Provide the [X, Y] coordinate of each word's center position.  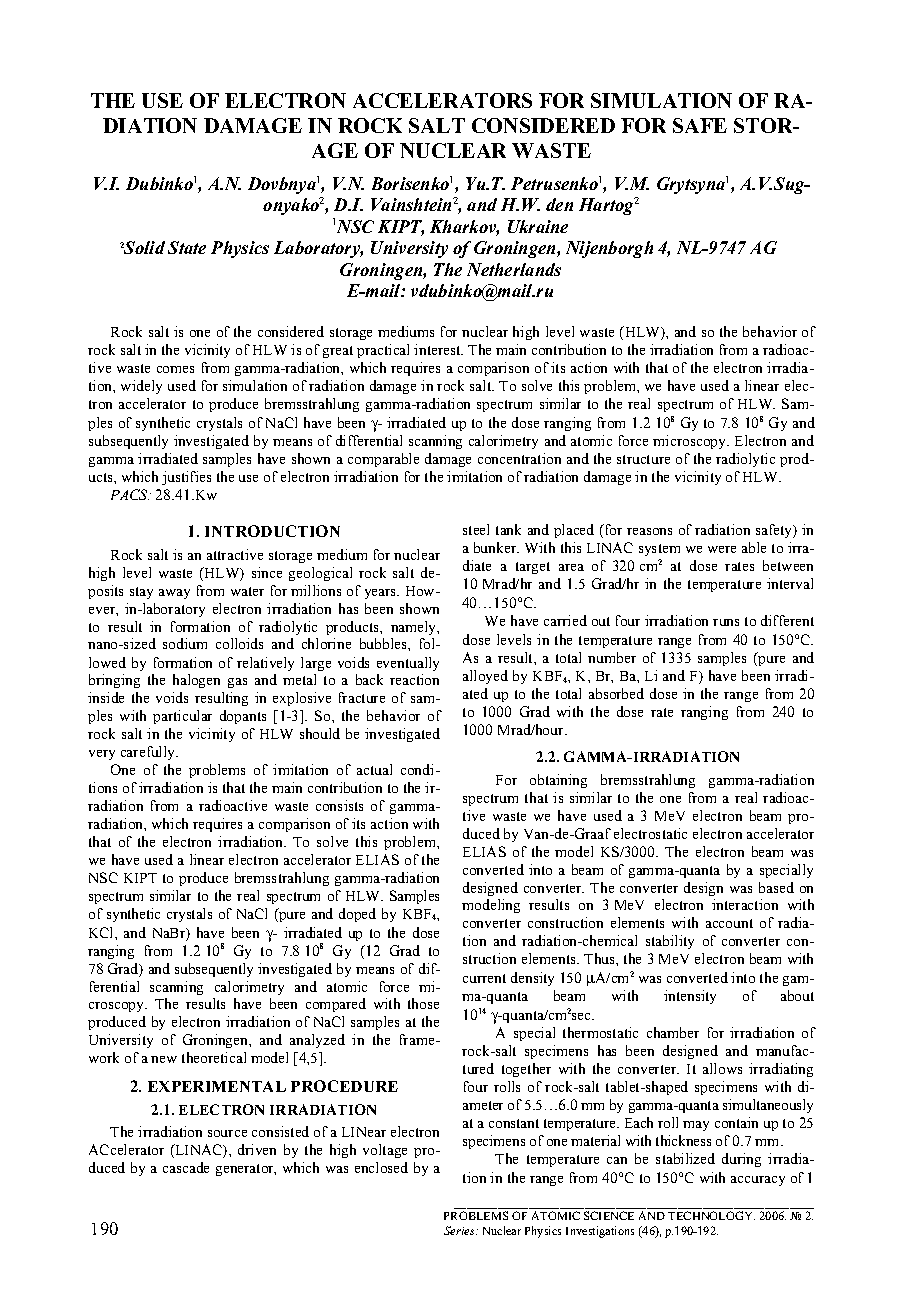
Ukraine [538, 226]
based [776, 887]
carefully [149, 753]
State [187, 247]
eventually [408, 664]
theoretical [214, 1057]
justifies [186, 478]
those [423, 1003]
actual [374, 769]
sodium [185, 643]
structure [643, 459]
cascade [186, 1167]
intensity [690, 997]
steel [476, 529]
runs [726, 622]
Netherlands [514, 269]
